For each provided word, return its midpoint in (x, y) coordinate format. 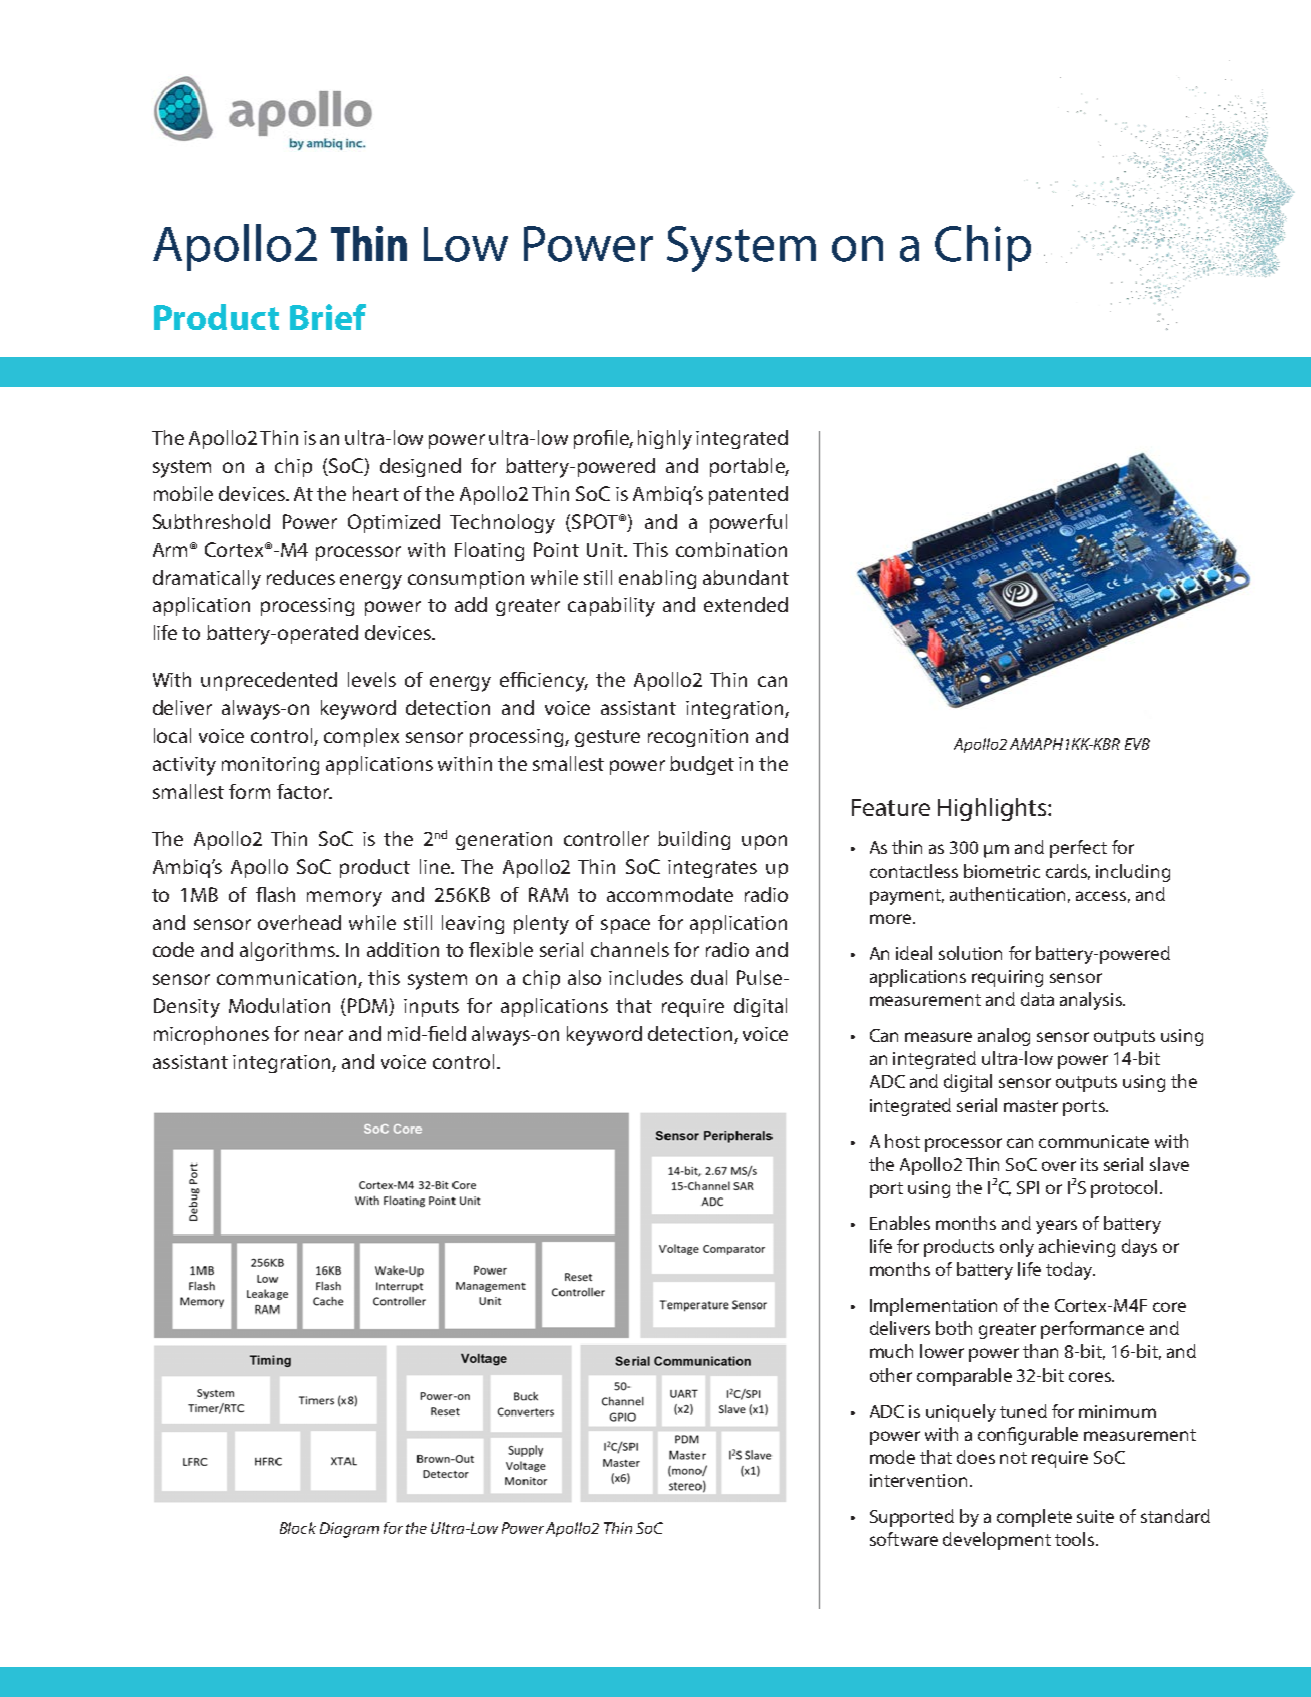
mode (892, 1457)
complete (1034, 1518)
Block (298, 1528)
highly (665, 440)
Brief (328, 317)
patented (748, 495)
